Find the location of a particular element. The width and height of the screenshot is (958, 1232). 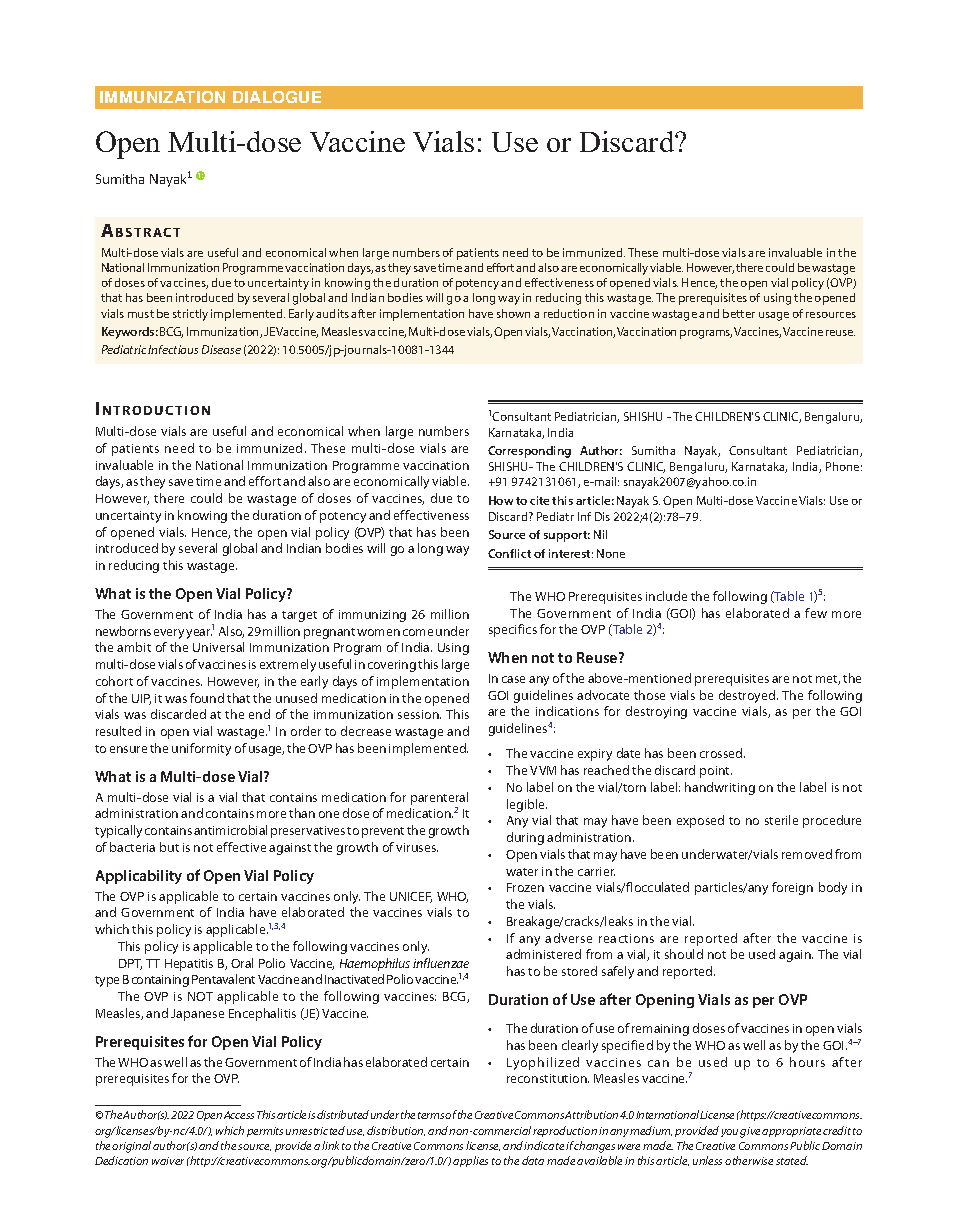

few is located at coordinates (816, 613).
